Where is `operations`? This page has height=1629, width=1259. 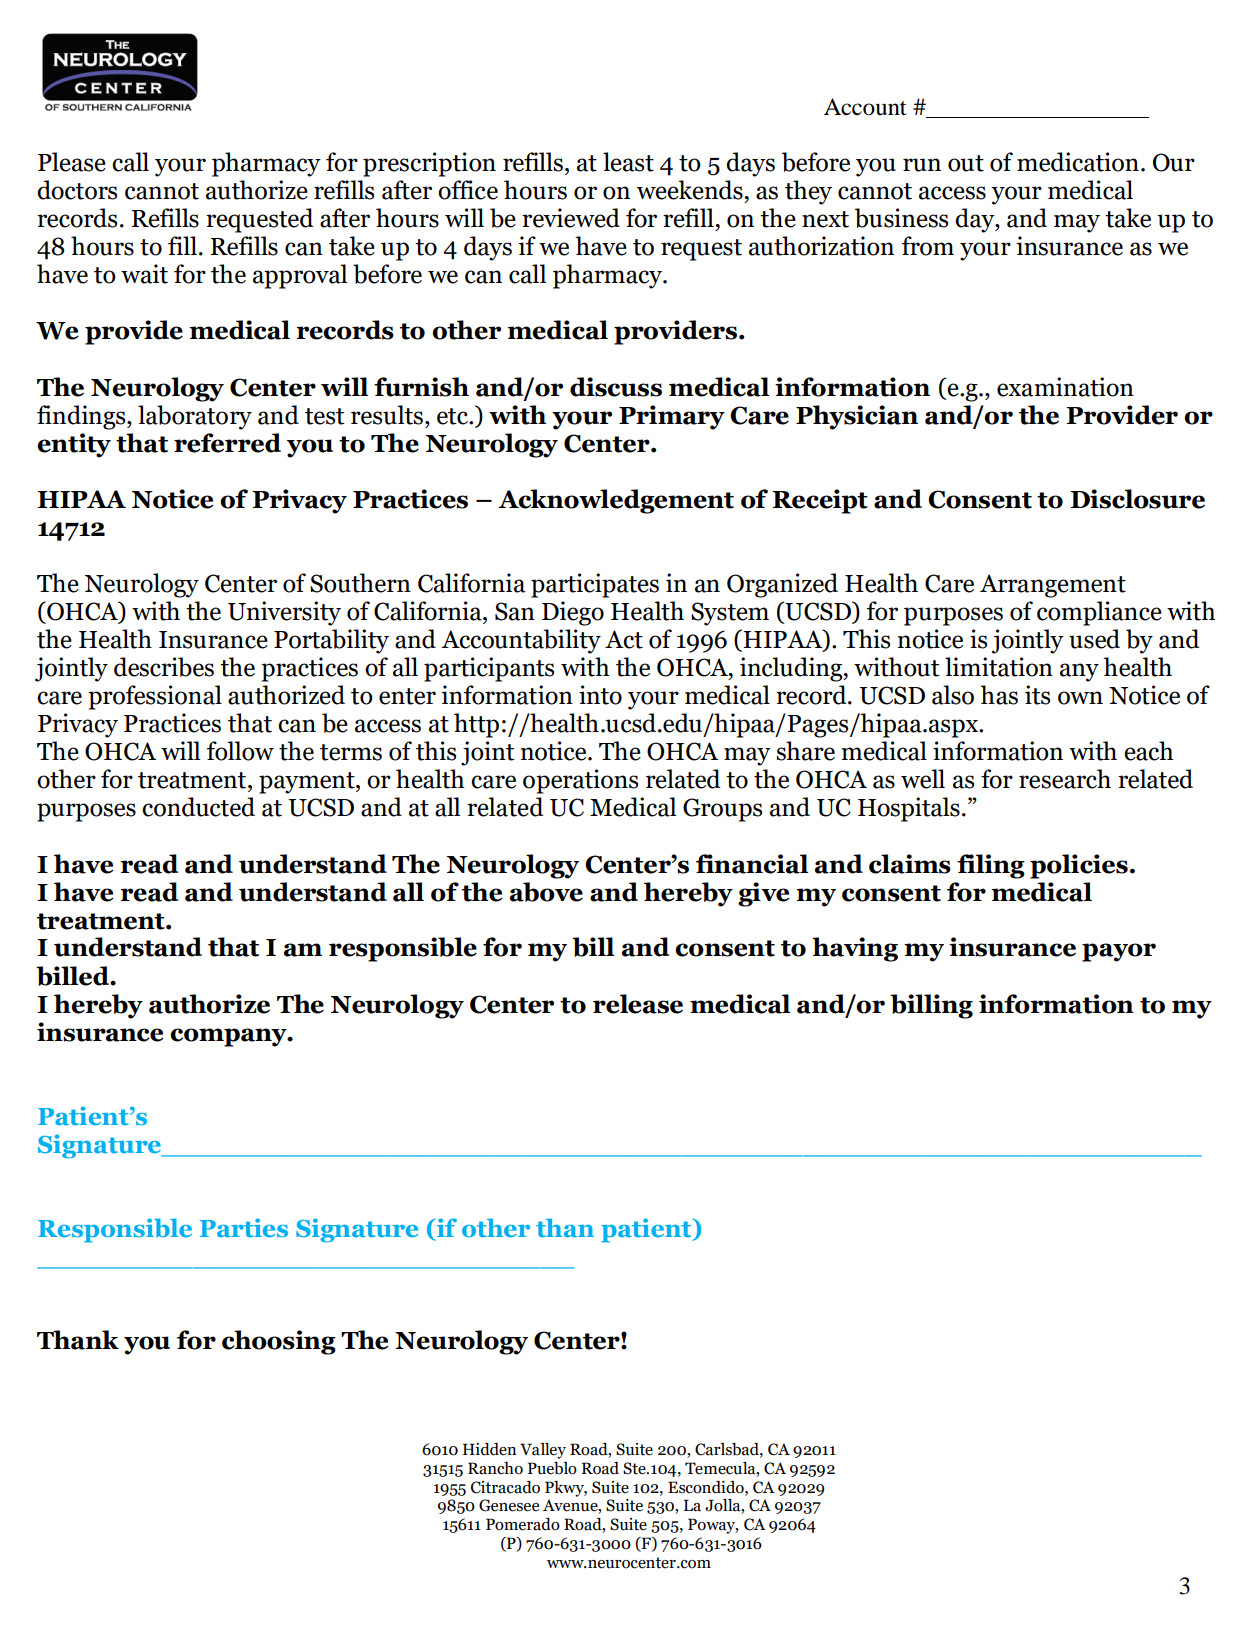
operations is located at coordinates (580, 781).
